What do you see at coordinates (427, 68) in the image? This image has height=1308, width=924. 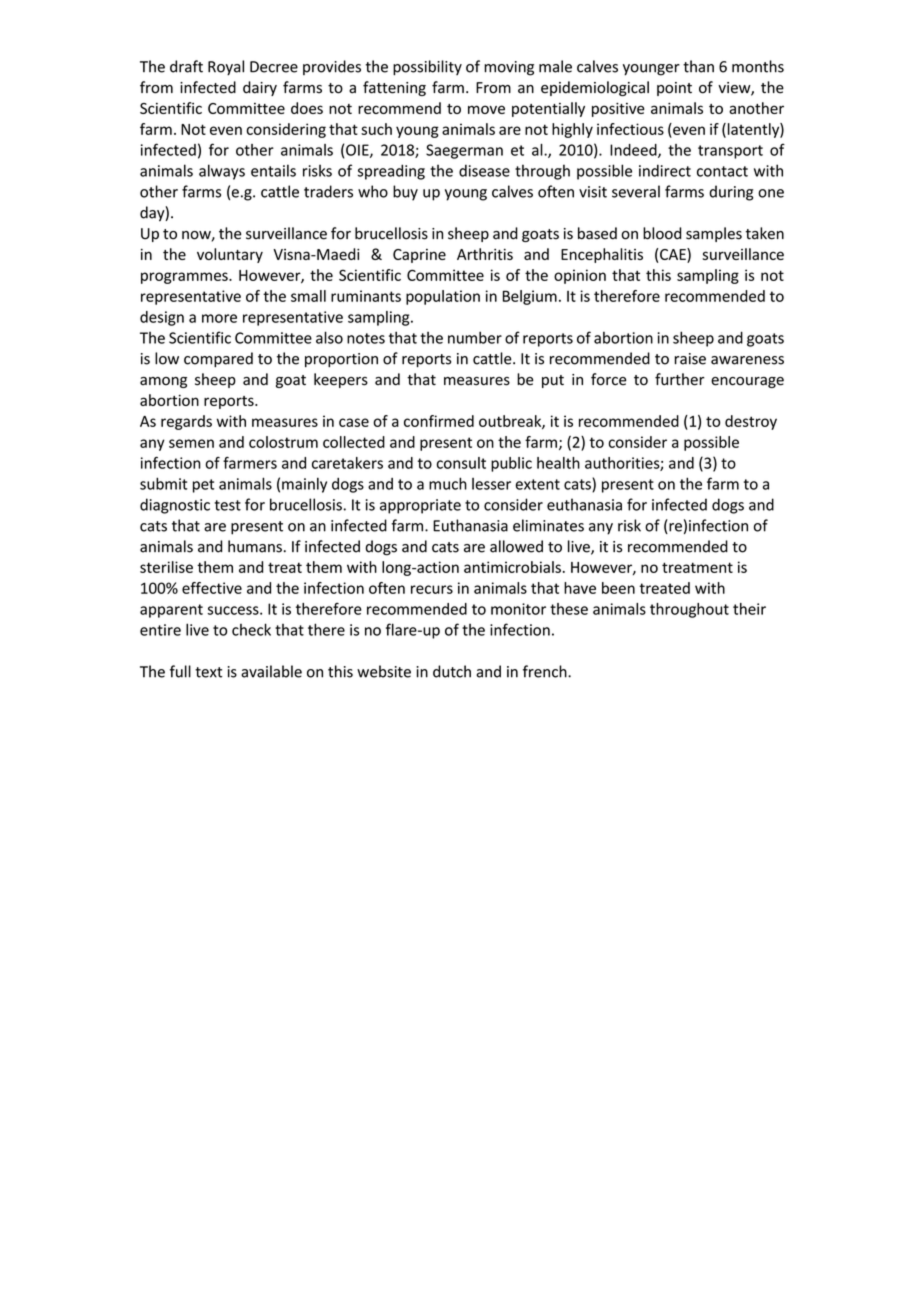 I see `possibility` at bounding box center [427, 68].
